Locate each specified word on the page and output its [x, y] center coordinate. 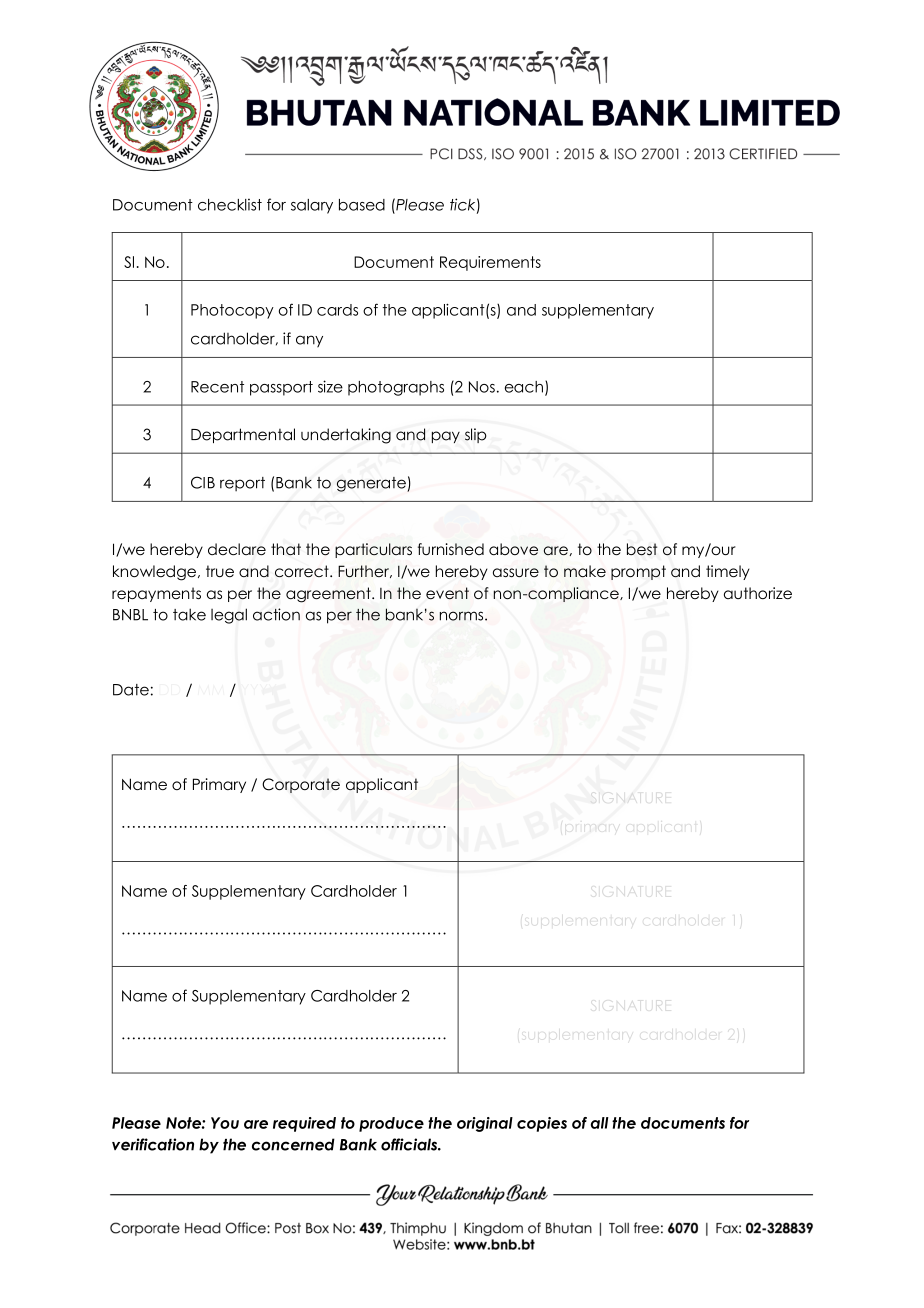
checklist [230, 204]
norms [463, 616]
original [485, 1124]
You [225, 1123]
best [642, 549]
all [600, 1123]
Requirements [490, 263]
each [524, 387]
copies [542, 1124]
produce [391, 1124]
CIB [203, 482]
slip [476, 435]
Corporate [301, 785]
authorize [758, 593]
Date [131, 690]
